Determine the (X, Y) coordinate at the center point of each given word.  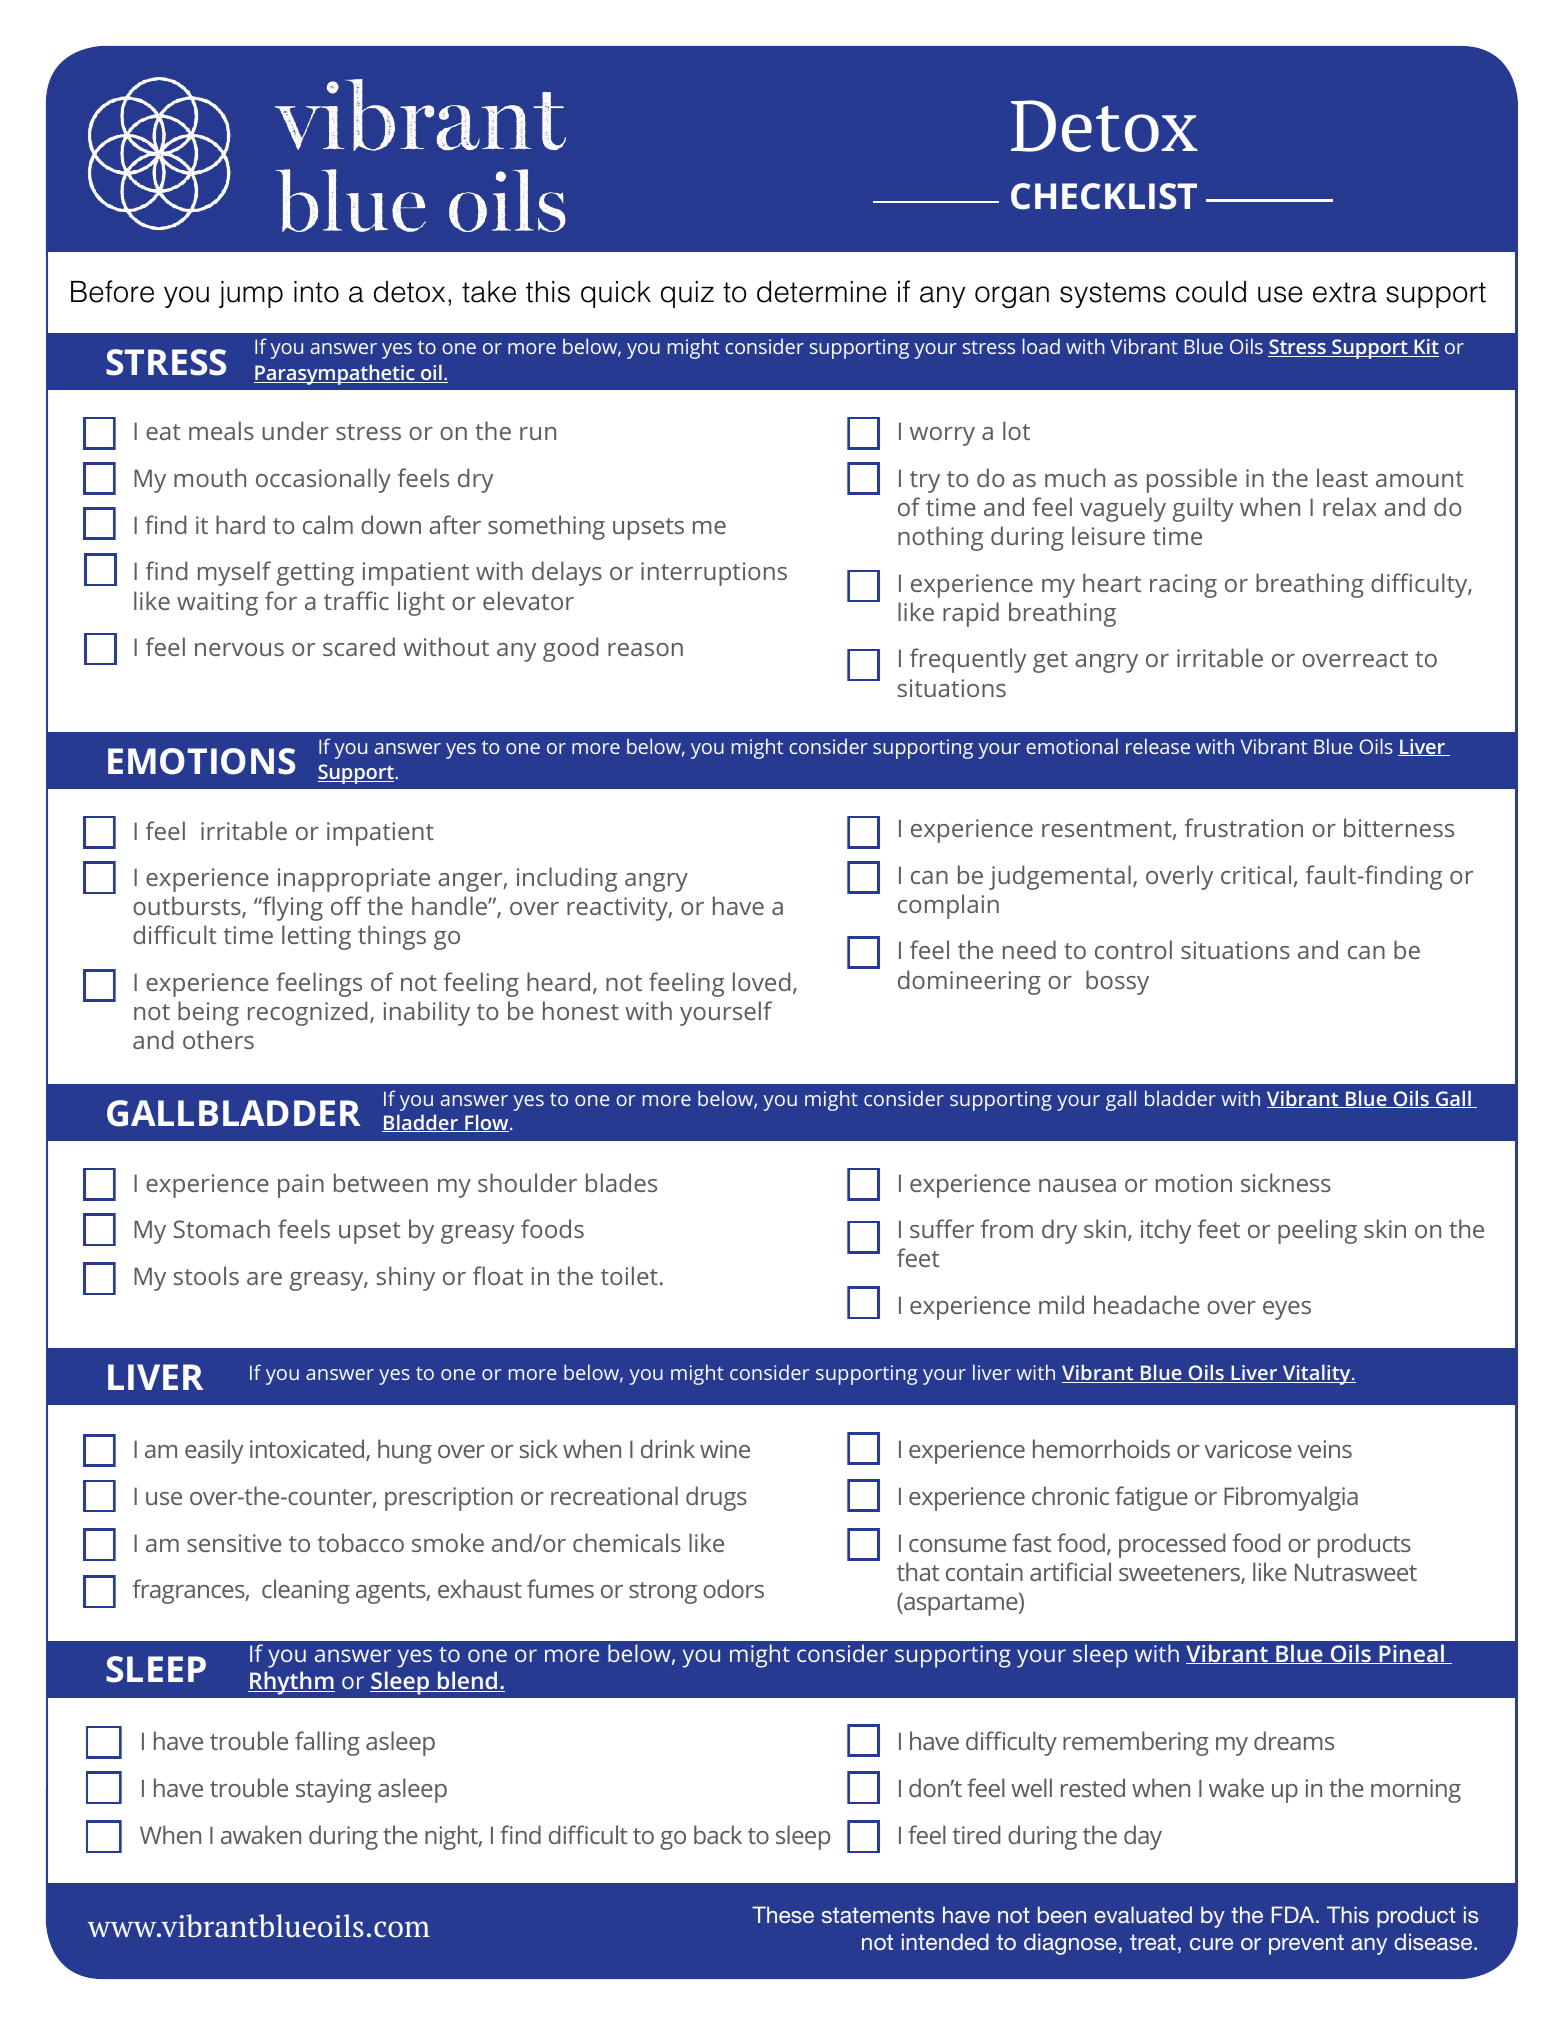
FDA (1294, 1914)
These (783, 1914)
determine (821, 292)
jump (251, 294)
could (1211, 292)
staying (333, 1791)
